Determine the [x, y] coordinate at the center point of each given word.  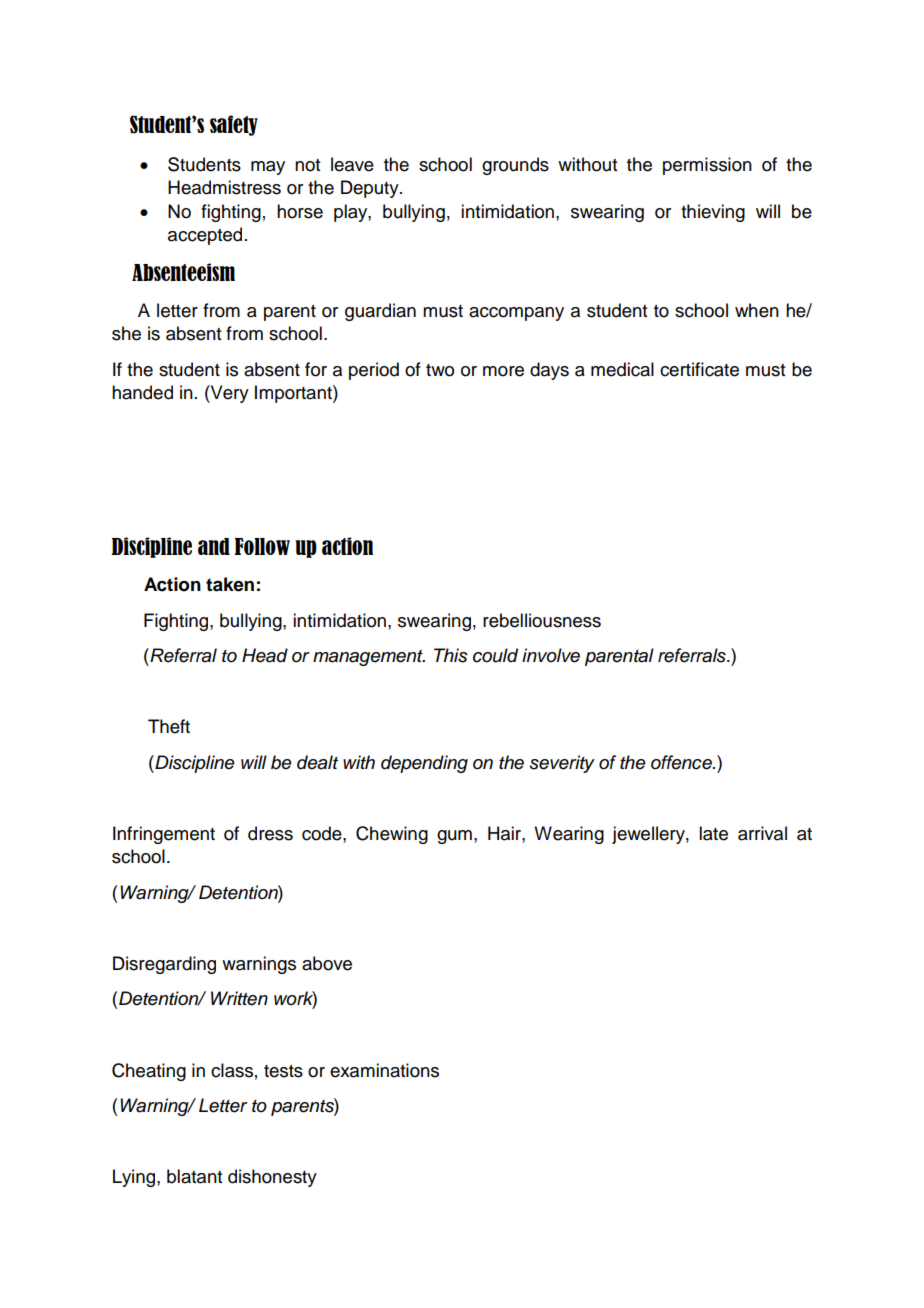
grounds [515, 166]
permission [707, 166]
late [713, 833]
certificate [699, 369]
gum [454, 837]
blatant [194, 1176]
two [440, 370]
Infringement [164, 835]
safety [234, 125]
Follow [262, 546]
